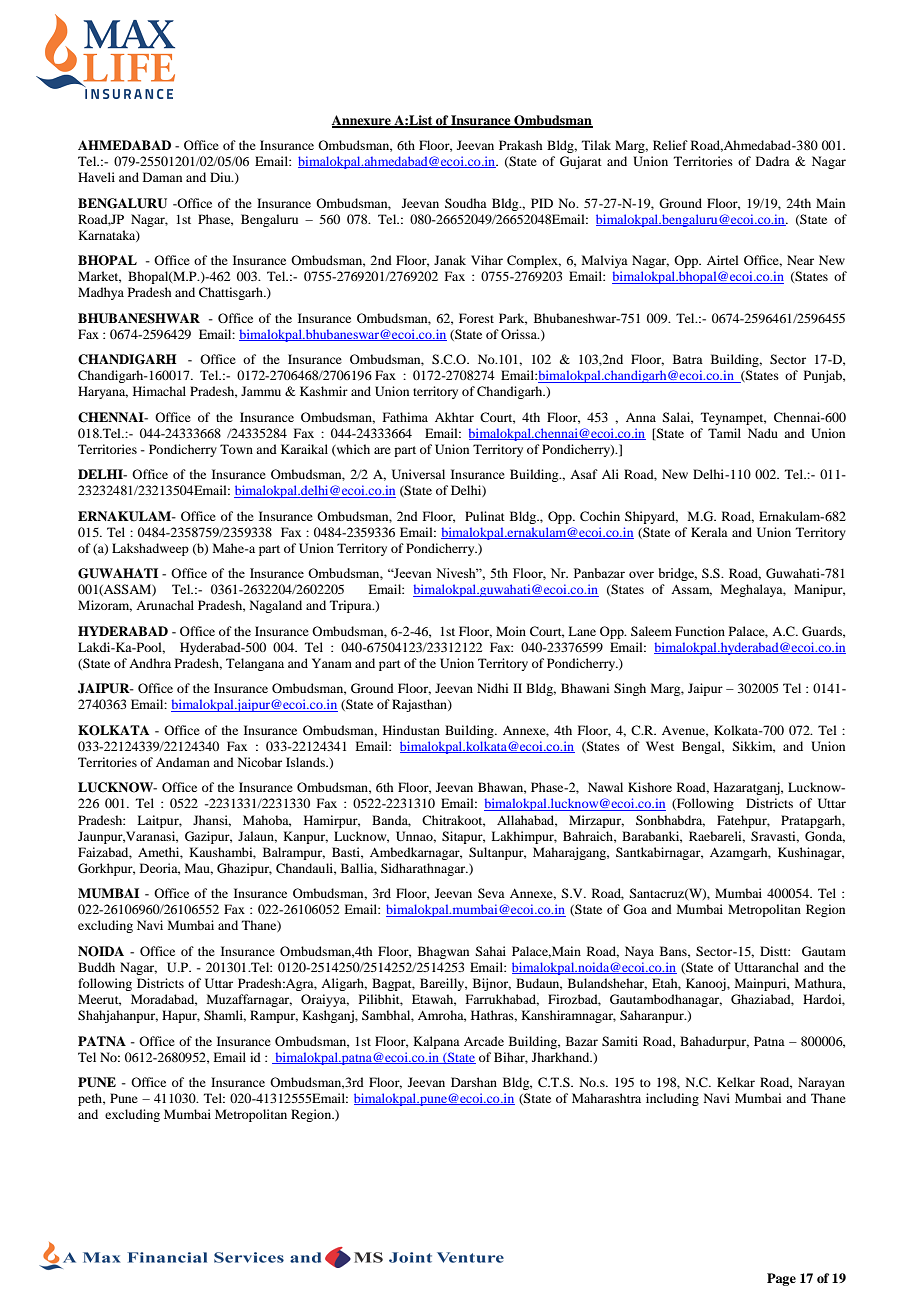 This screenshot has height=1308, width=924. What do you see at coordinates (520, 145) in the screenshot?
I see `Prakash` at bounding box center [520, 145].
